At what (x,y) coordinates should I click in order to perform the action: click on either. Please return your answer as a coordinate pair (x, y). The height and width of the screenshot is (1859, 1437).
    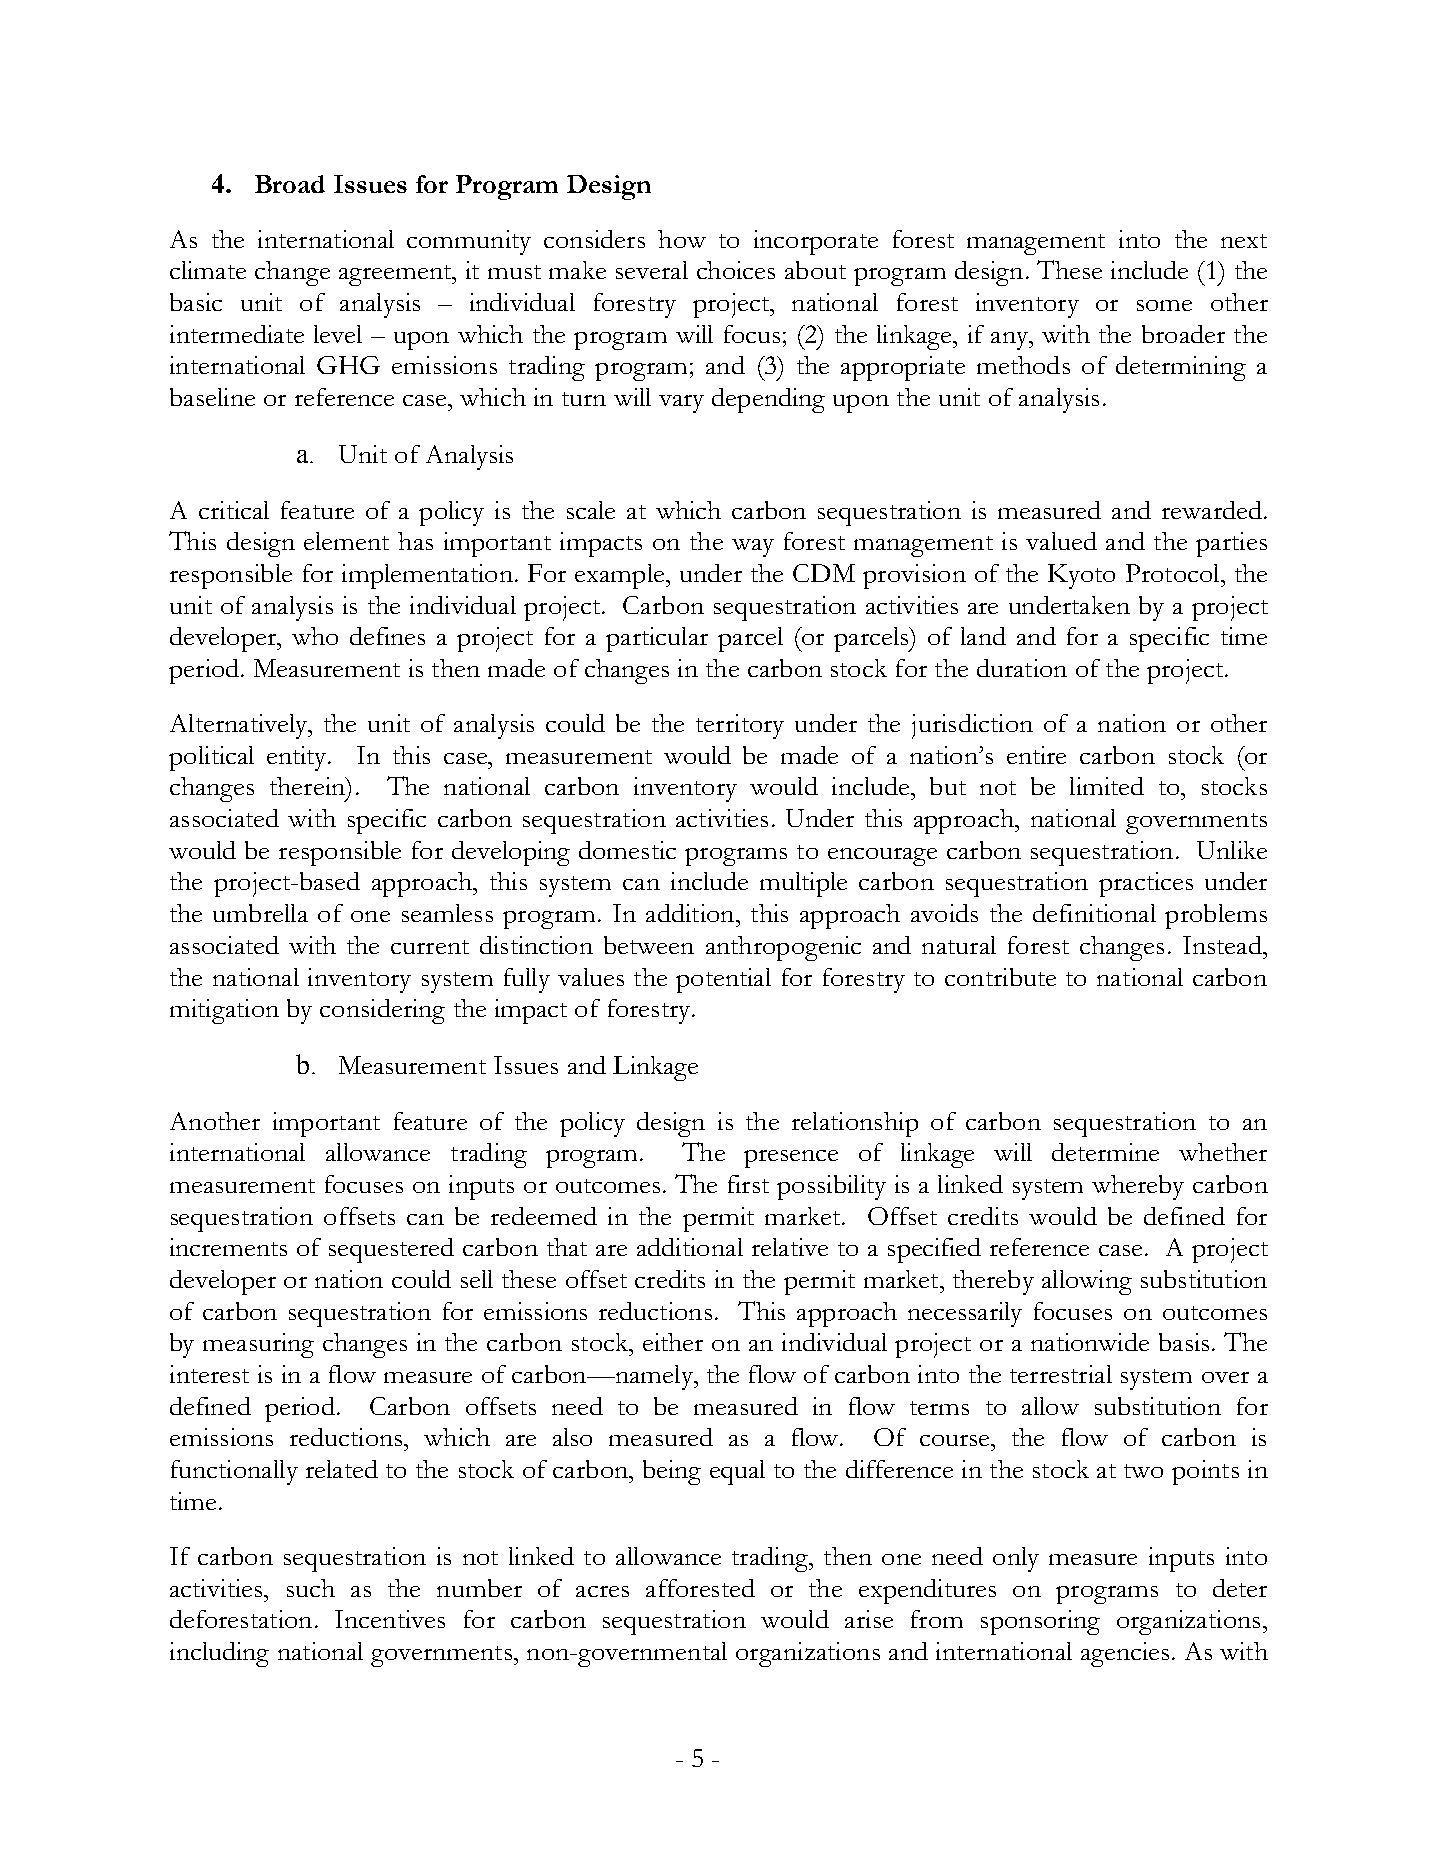
    Looking at the image, I should click on (673, 1342).
